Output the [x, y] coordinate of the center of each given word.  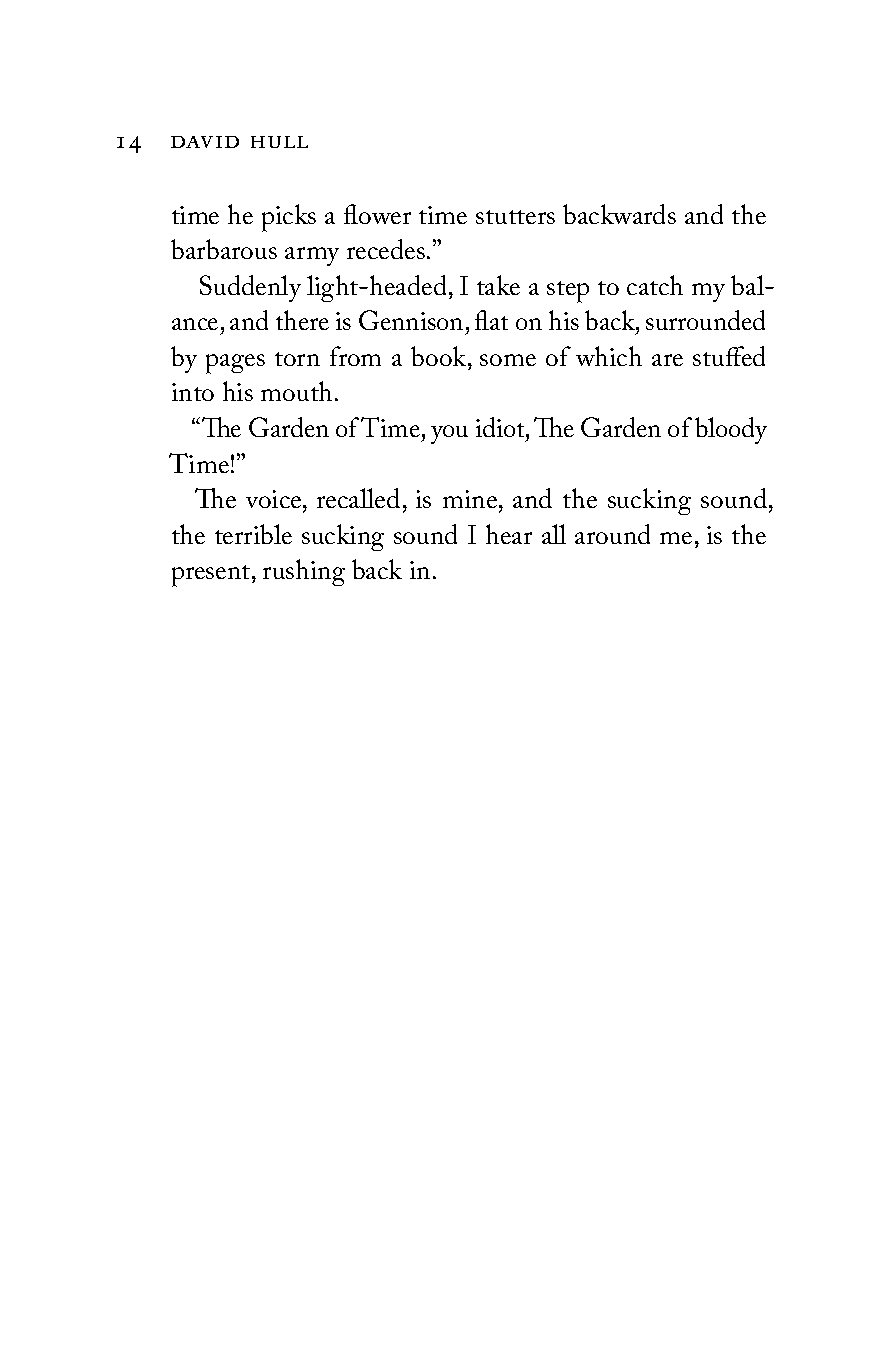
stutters [515, 217]
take [498, 285]
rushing [304, 572]
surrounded [705, 320]
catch [655, 285]
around [612, 534]
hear [509, 534]
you [449, 434]
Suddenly [250, 288]
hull [279, 142]
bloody [731, 430]
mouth [298, 391]
